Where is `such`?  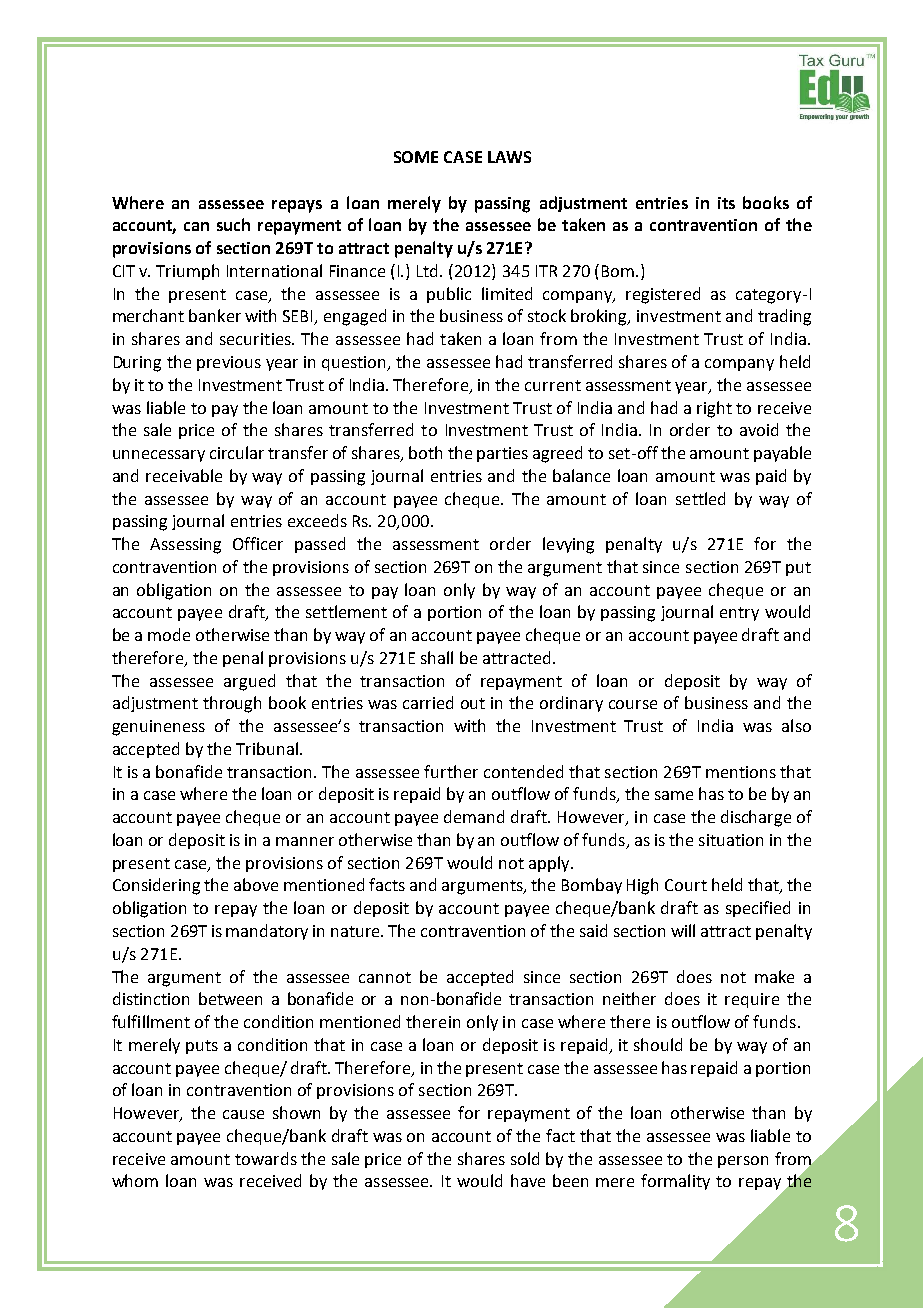 such is located at coordinates (233, 224).
